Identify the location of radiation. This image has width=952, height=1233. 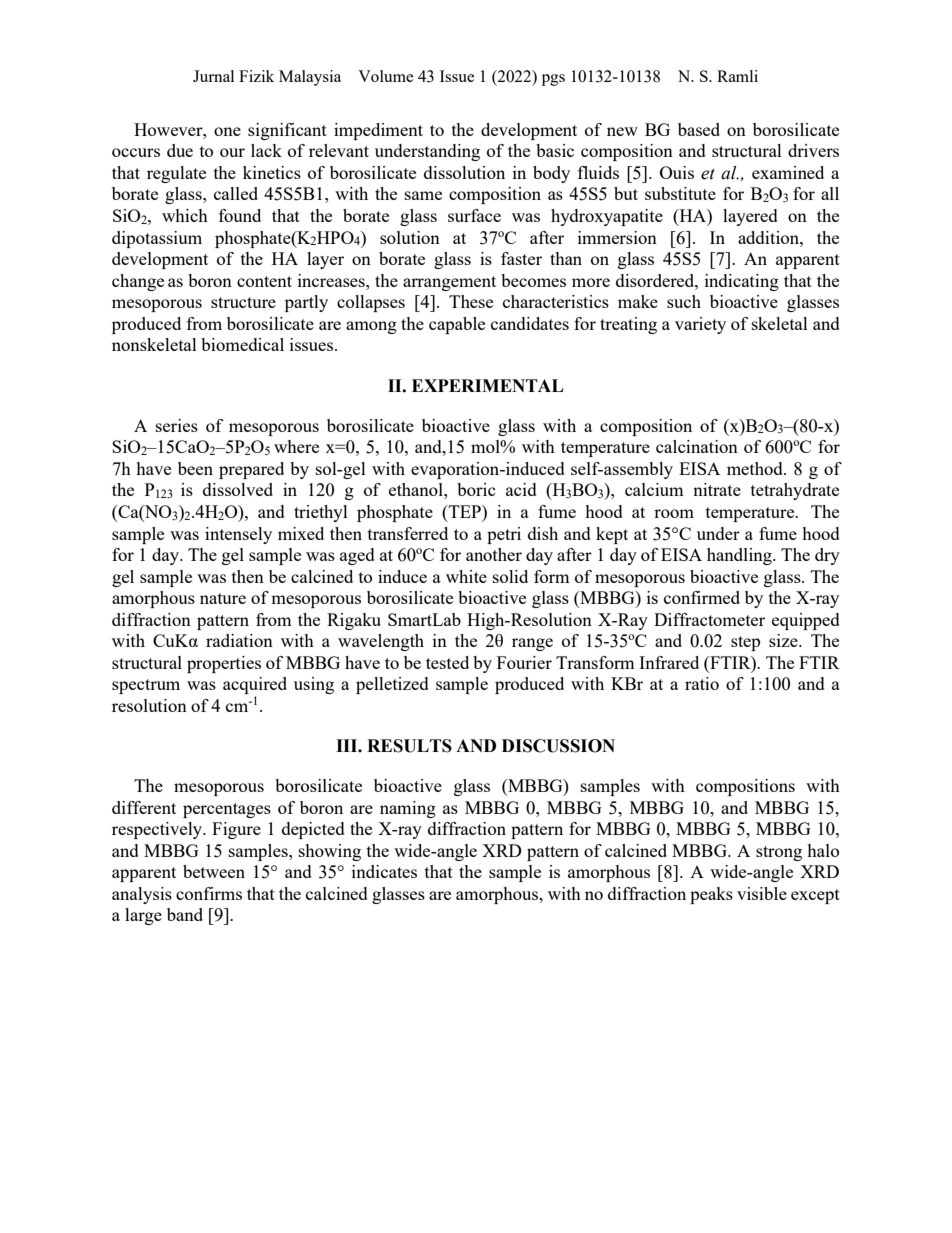
(239, 640).
